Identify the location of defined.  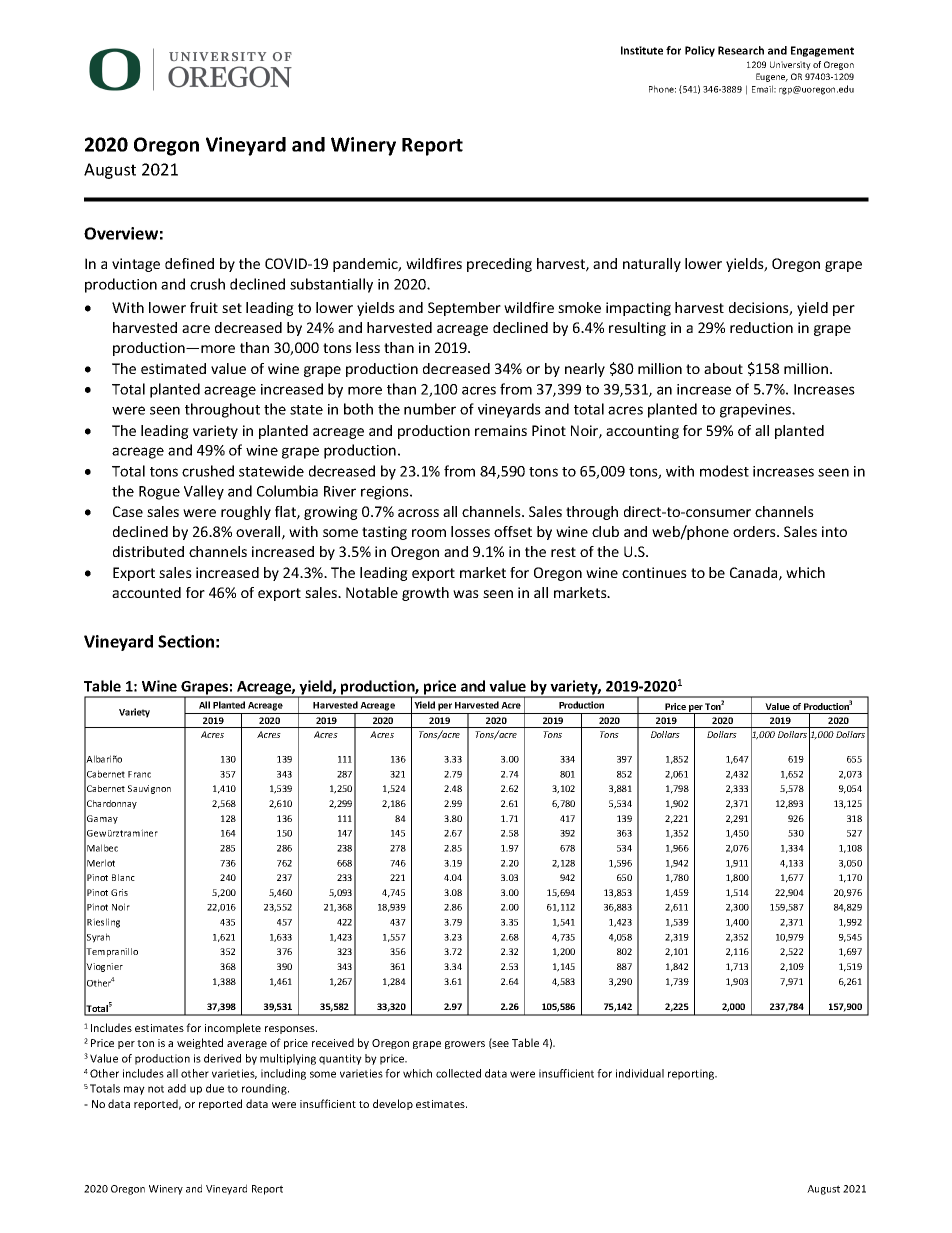
(189, 263).
